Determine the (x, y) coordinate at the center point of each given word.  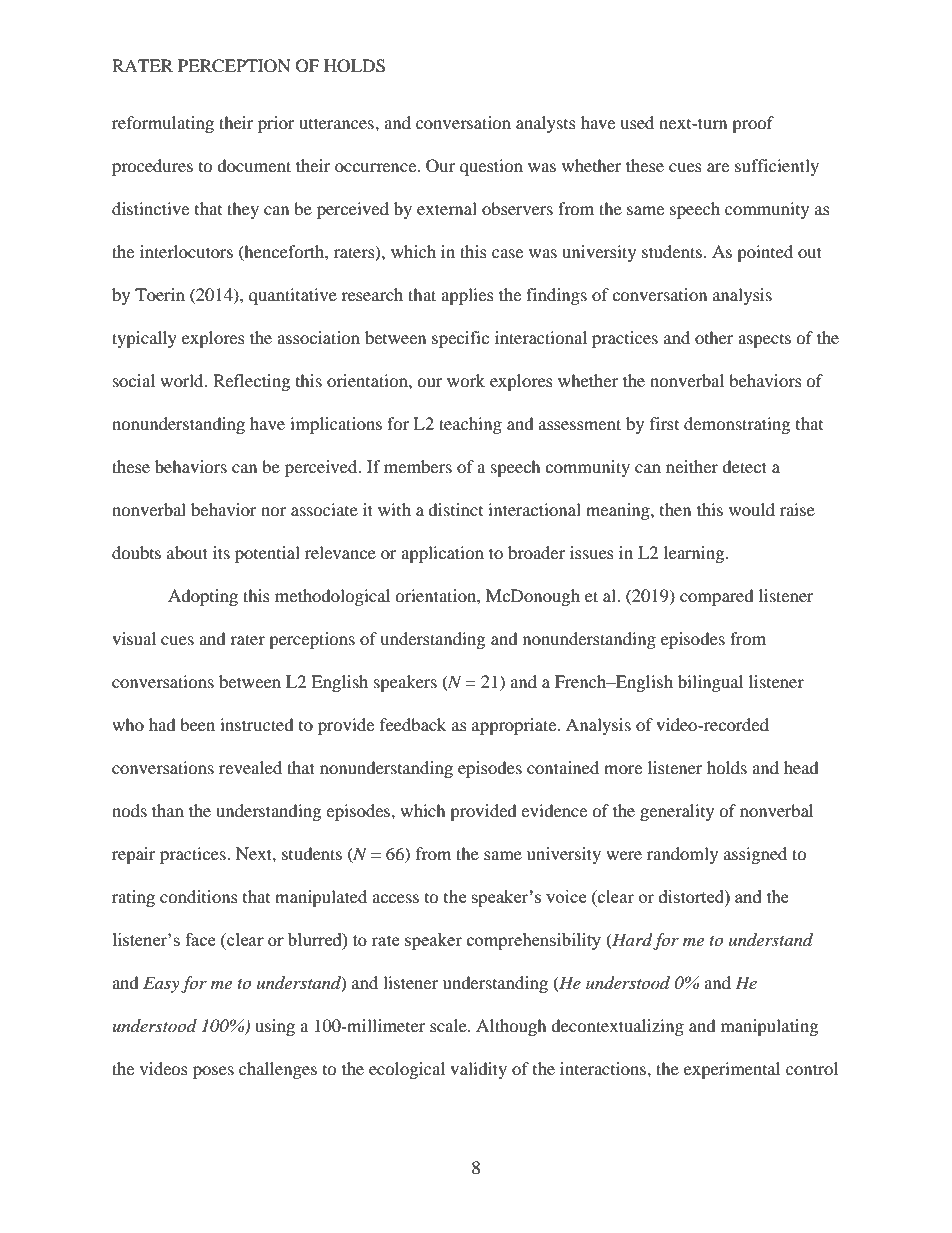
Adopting (203, 597)
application (442, 554)
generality (677, 812)
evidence (554, 810)
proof (753, 124)
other (714, 337)
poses (213, 1072)
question (491, 167)
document (254, 165)
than (168, 810)
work (466, 380)
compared (717, 597)
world (183, 380)
